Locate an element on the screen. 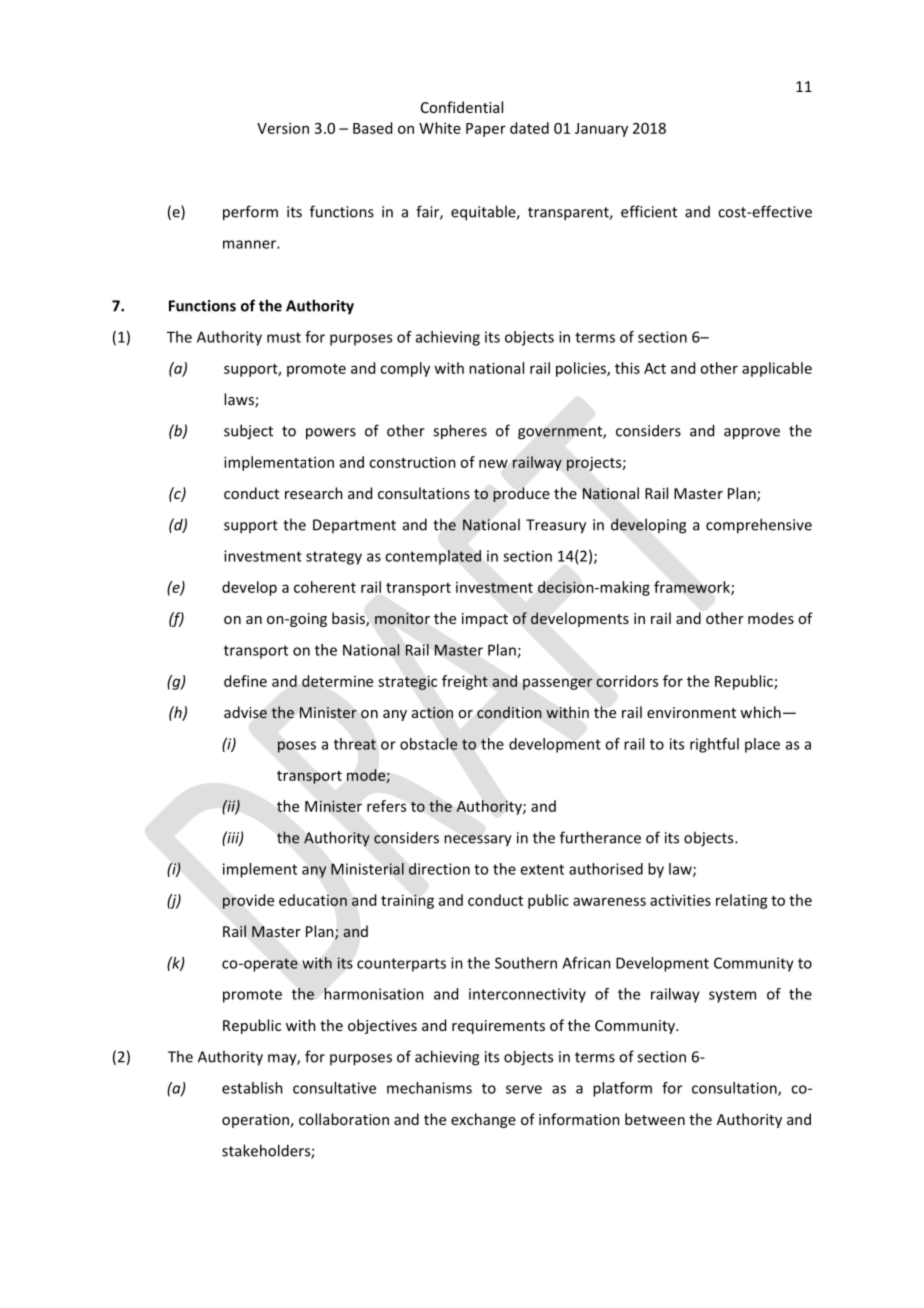 This screenshot has width=924, height=1308. efficient is located at coordinates (649, 211).
